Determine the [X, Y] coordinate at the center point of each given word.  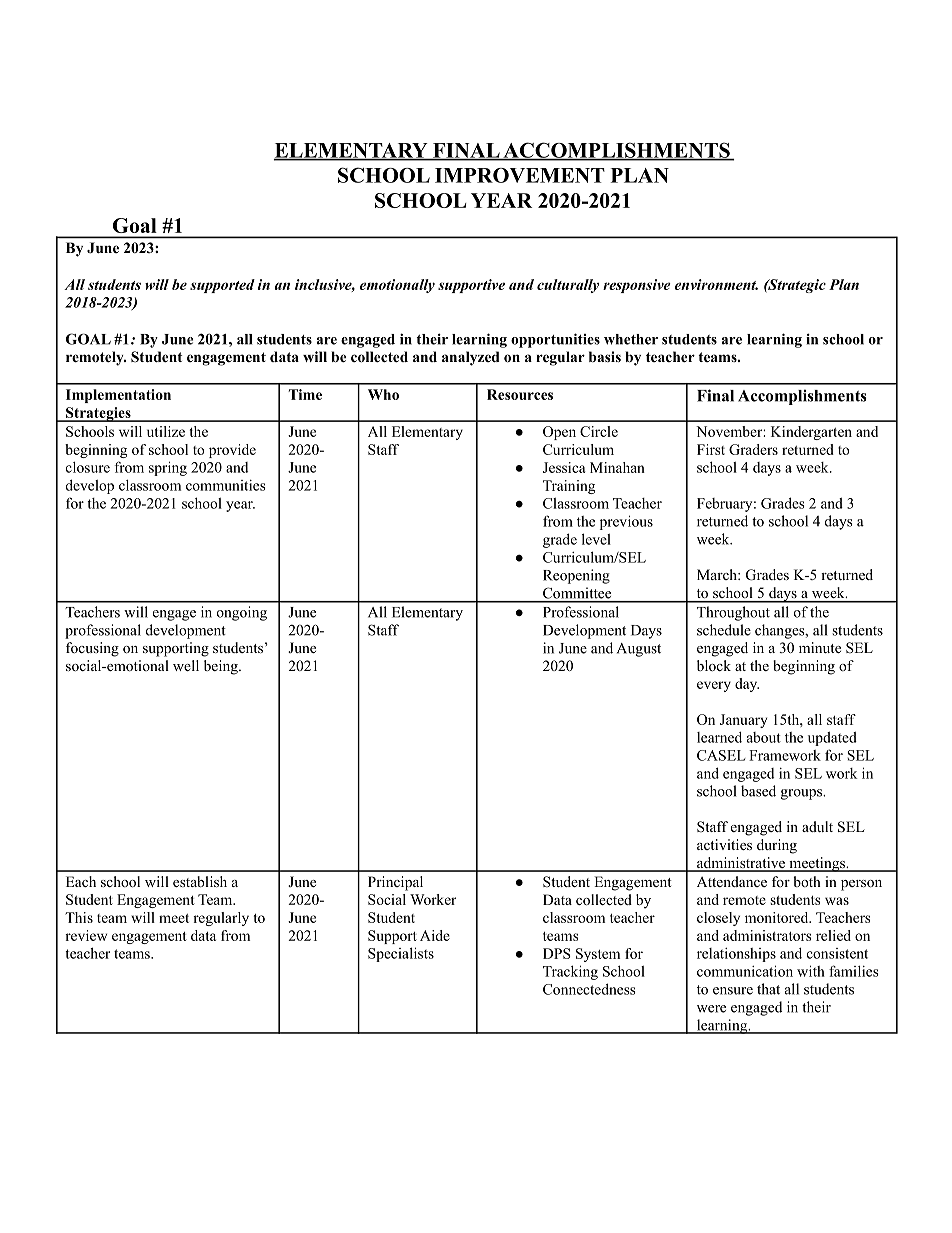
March [718, 574]
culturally [568, 286]
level [596, 539]
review [86, 935]
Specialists [401, 954]
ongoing [242, 613]
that [768, 989]
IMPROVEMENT [520, 175]
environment [716, 284]
